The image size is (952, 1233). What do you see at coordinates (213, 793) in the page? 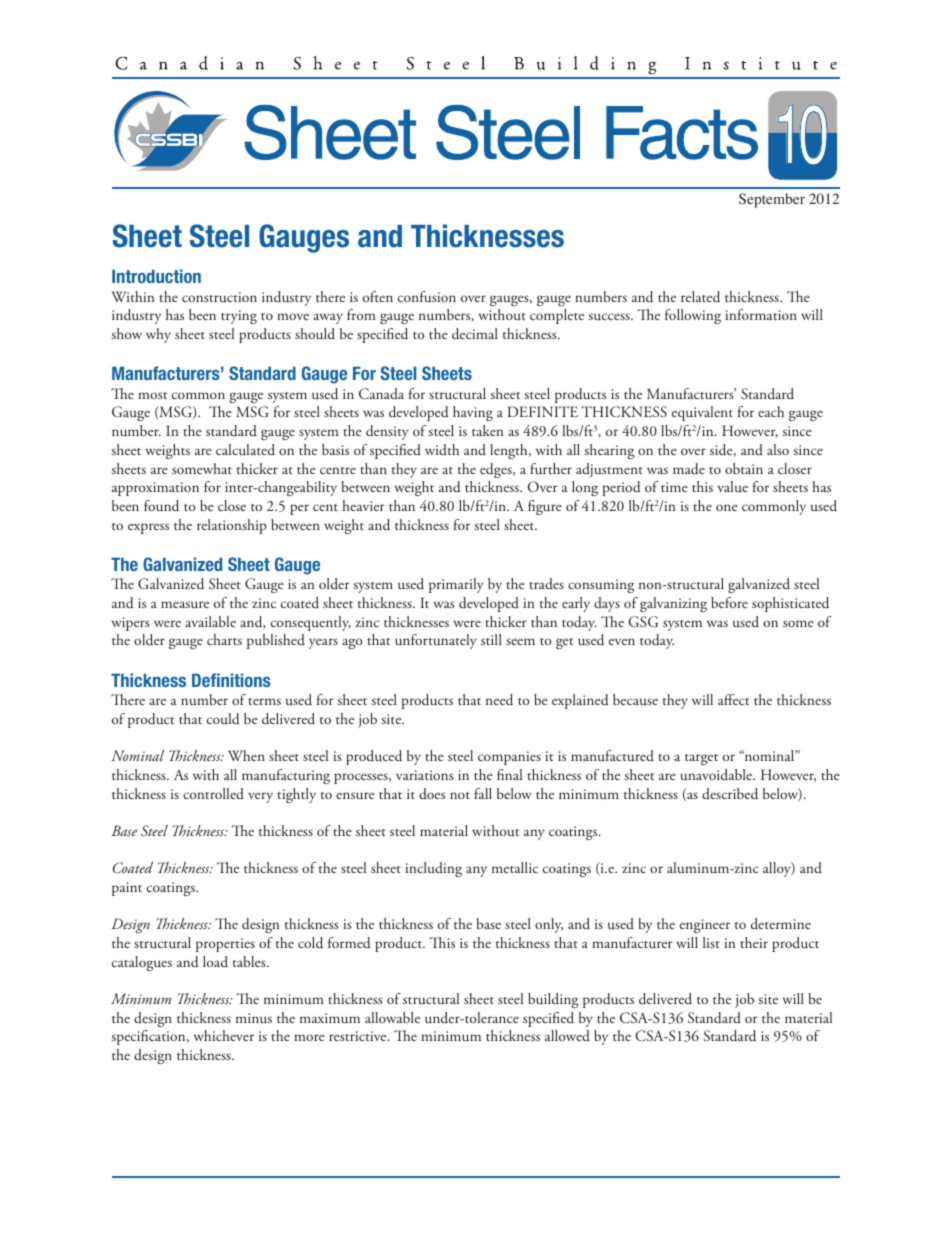
I see `controlled` at bounding box center [213, 793].
